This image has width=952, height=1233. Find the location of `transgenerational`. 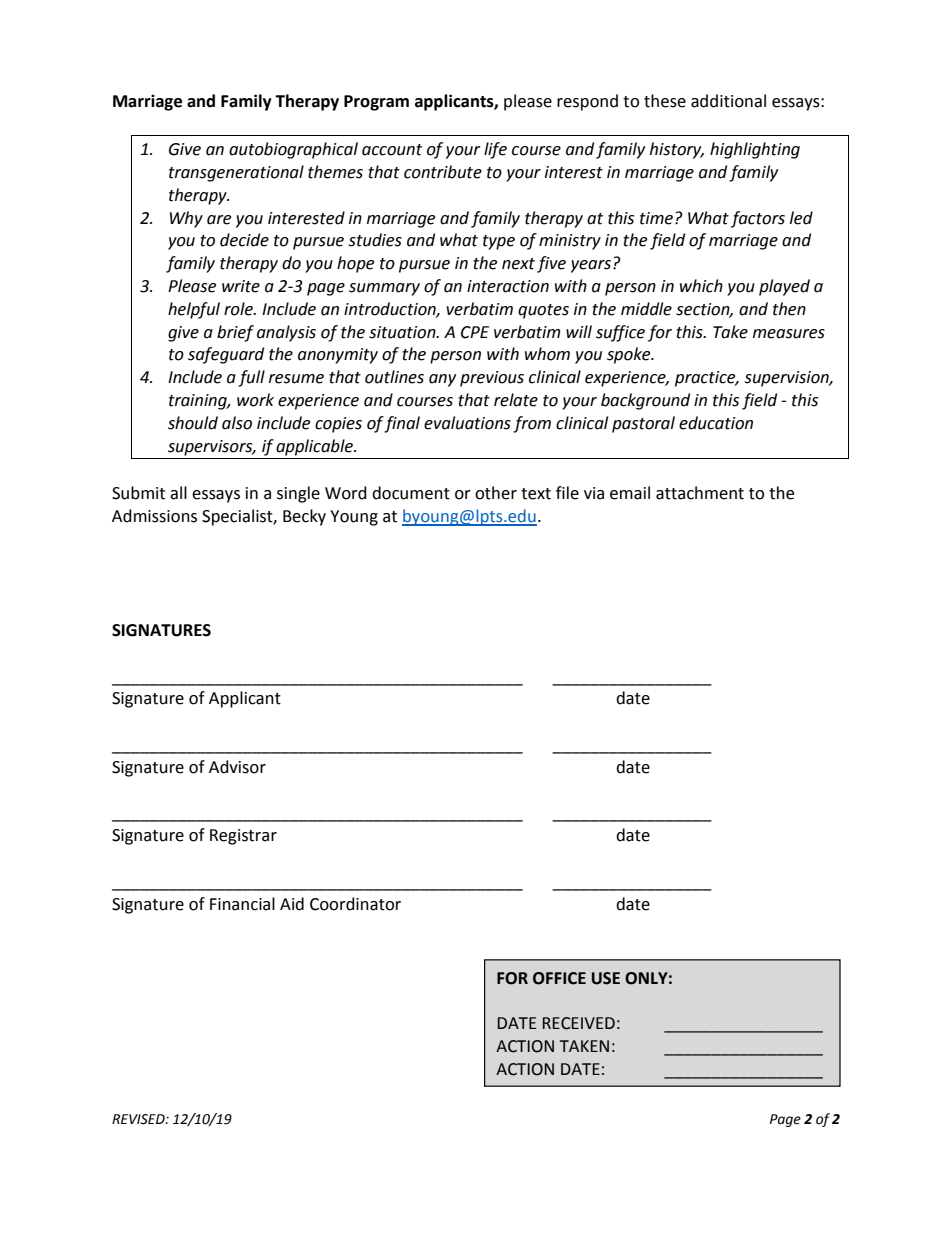

transgenerational is located at coordinates (236, 173).
